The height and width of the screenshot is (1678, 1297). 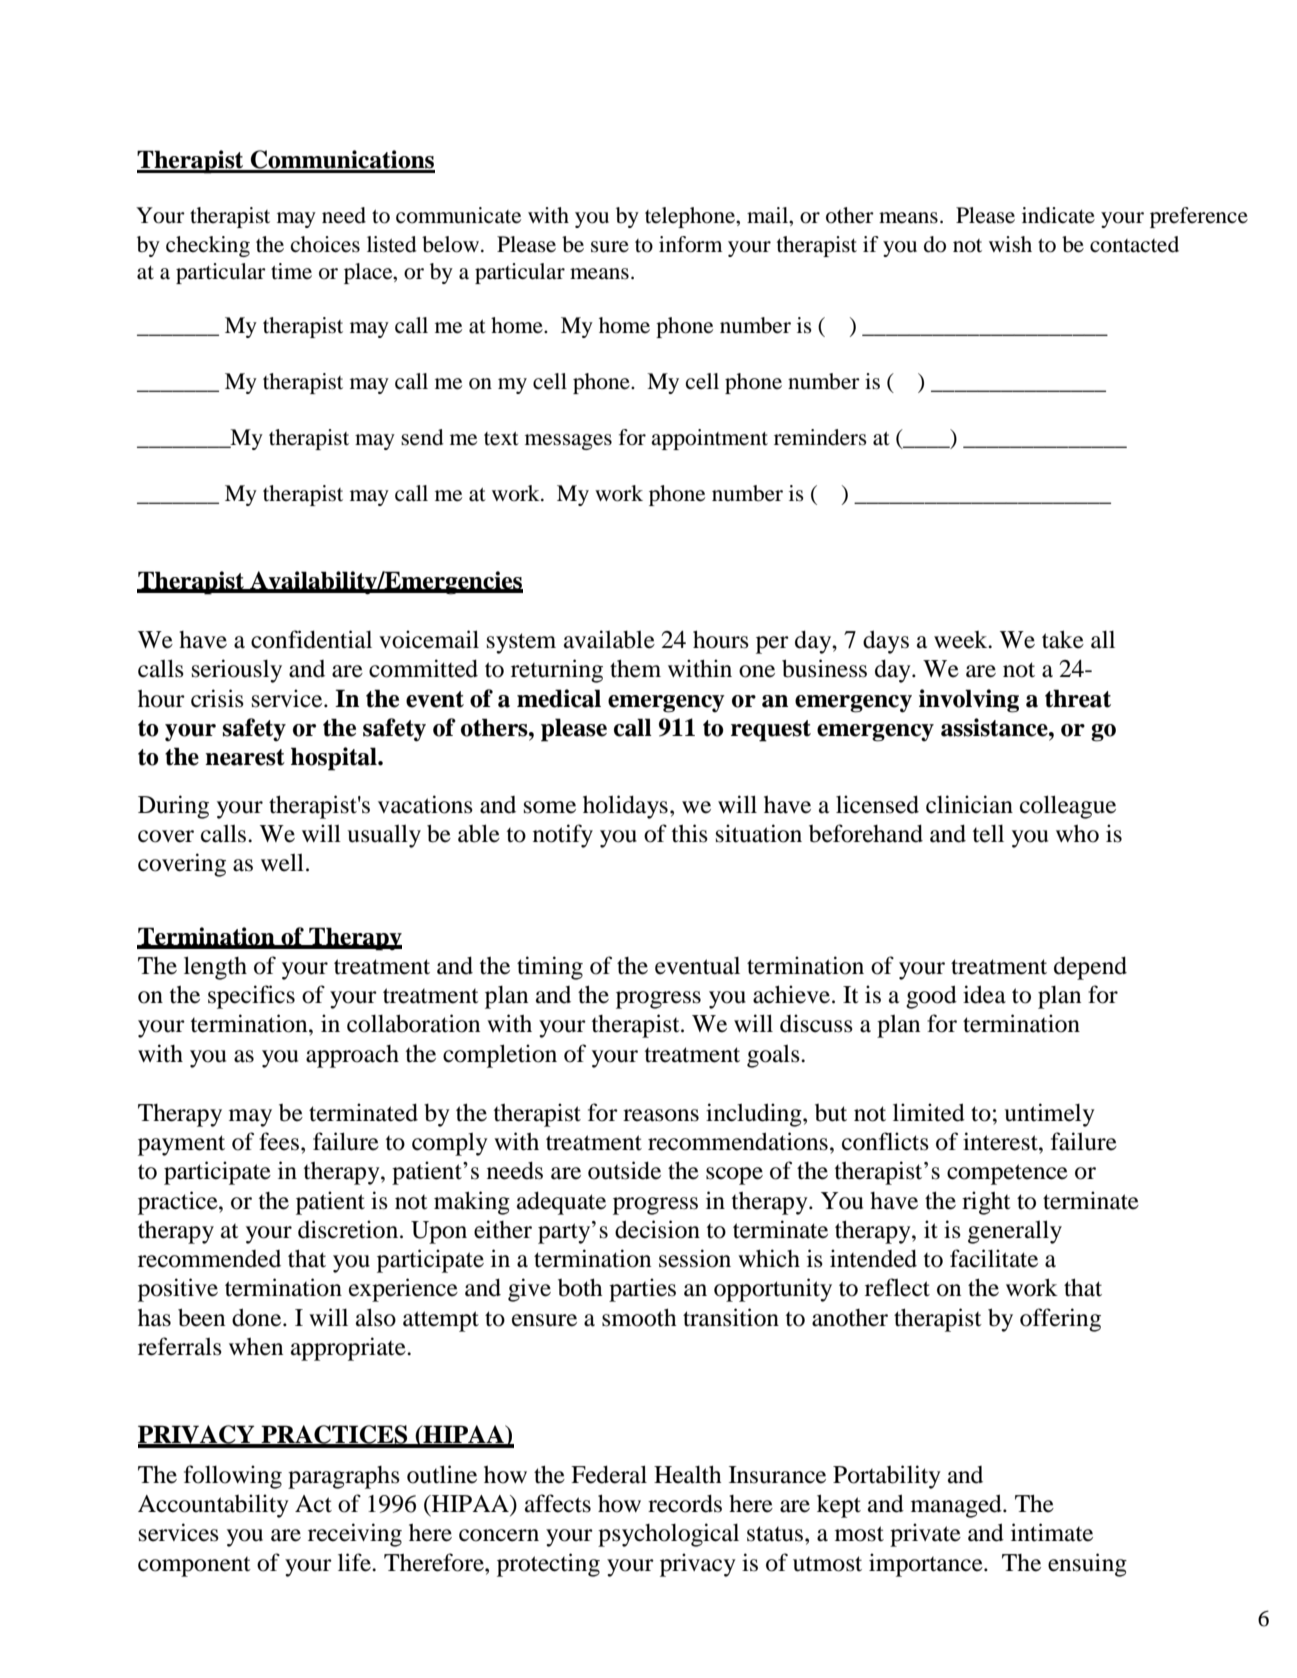 What do you see at coordinates (213, 1506) in the screenshot?
I see `Accountability` at bounding box center [213, 1506].
